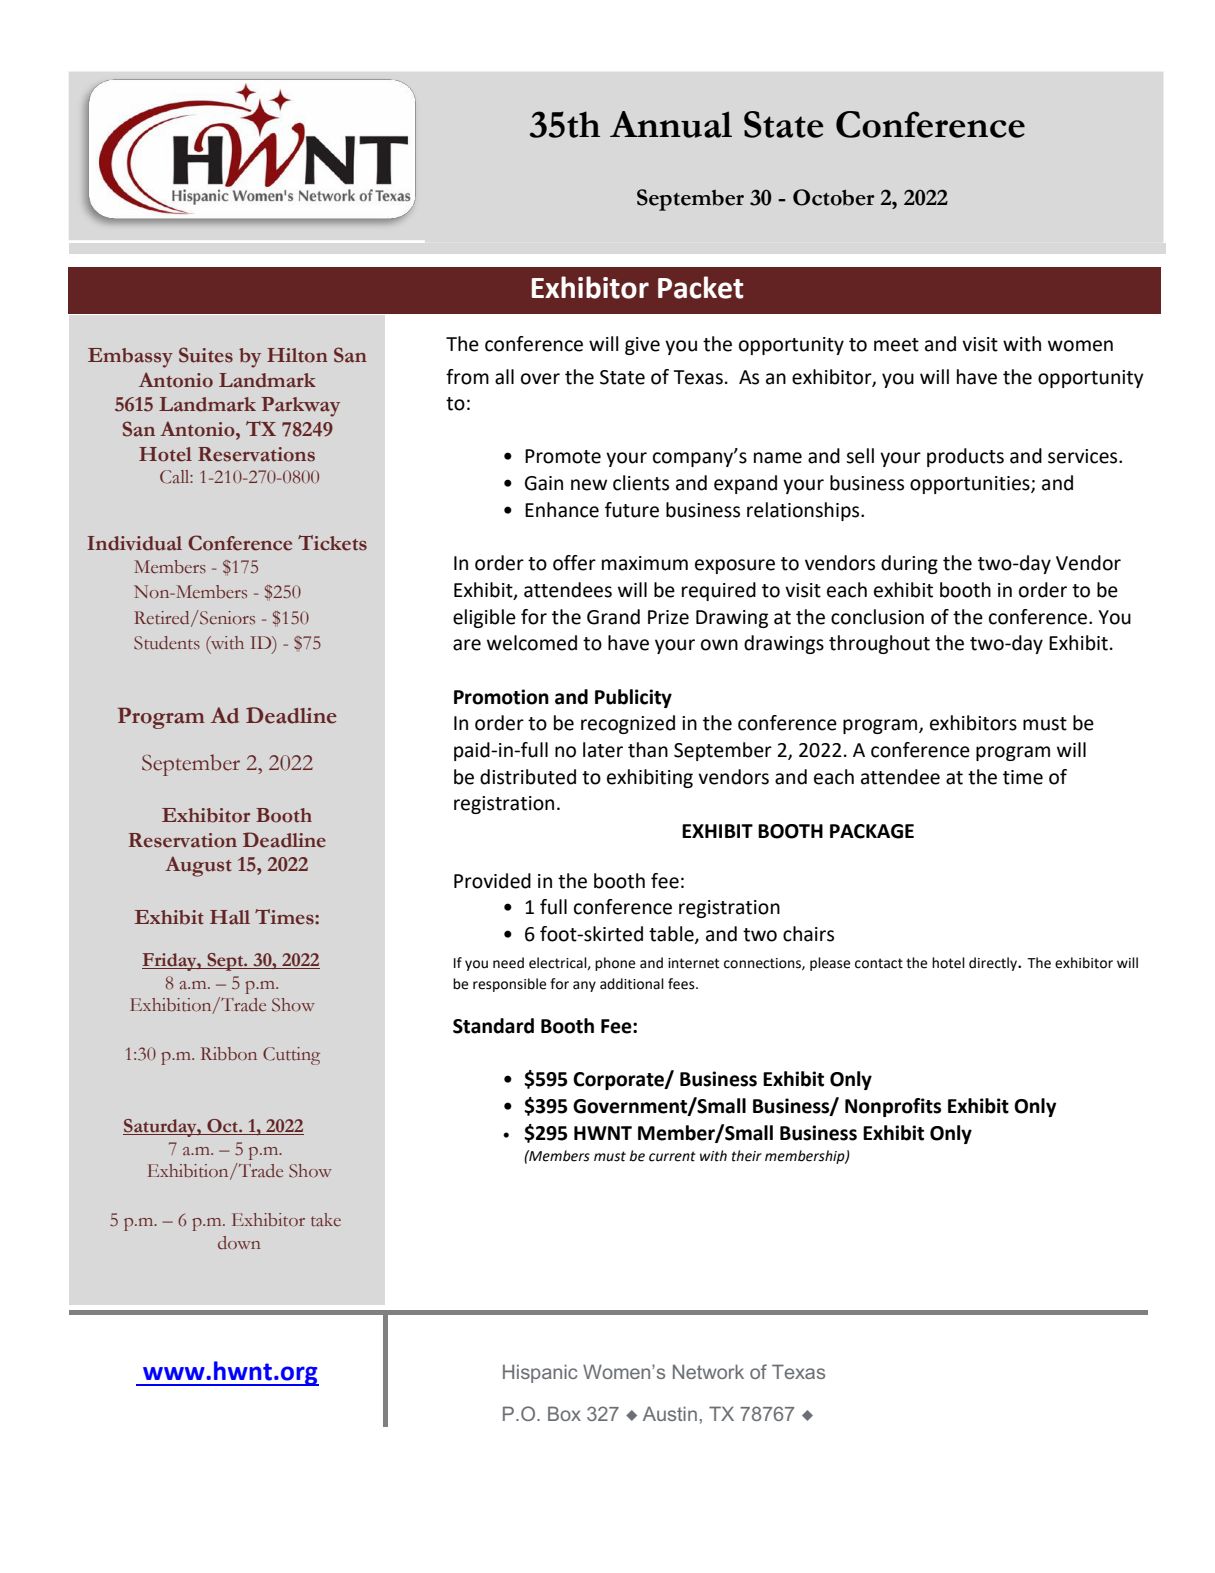 This screenshot has width=1215, height=1573. I want to click on Hispanic, so click(540, 1373).
